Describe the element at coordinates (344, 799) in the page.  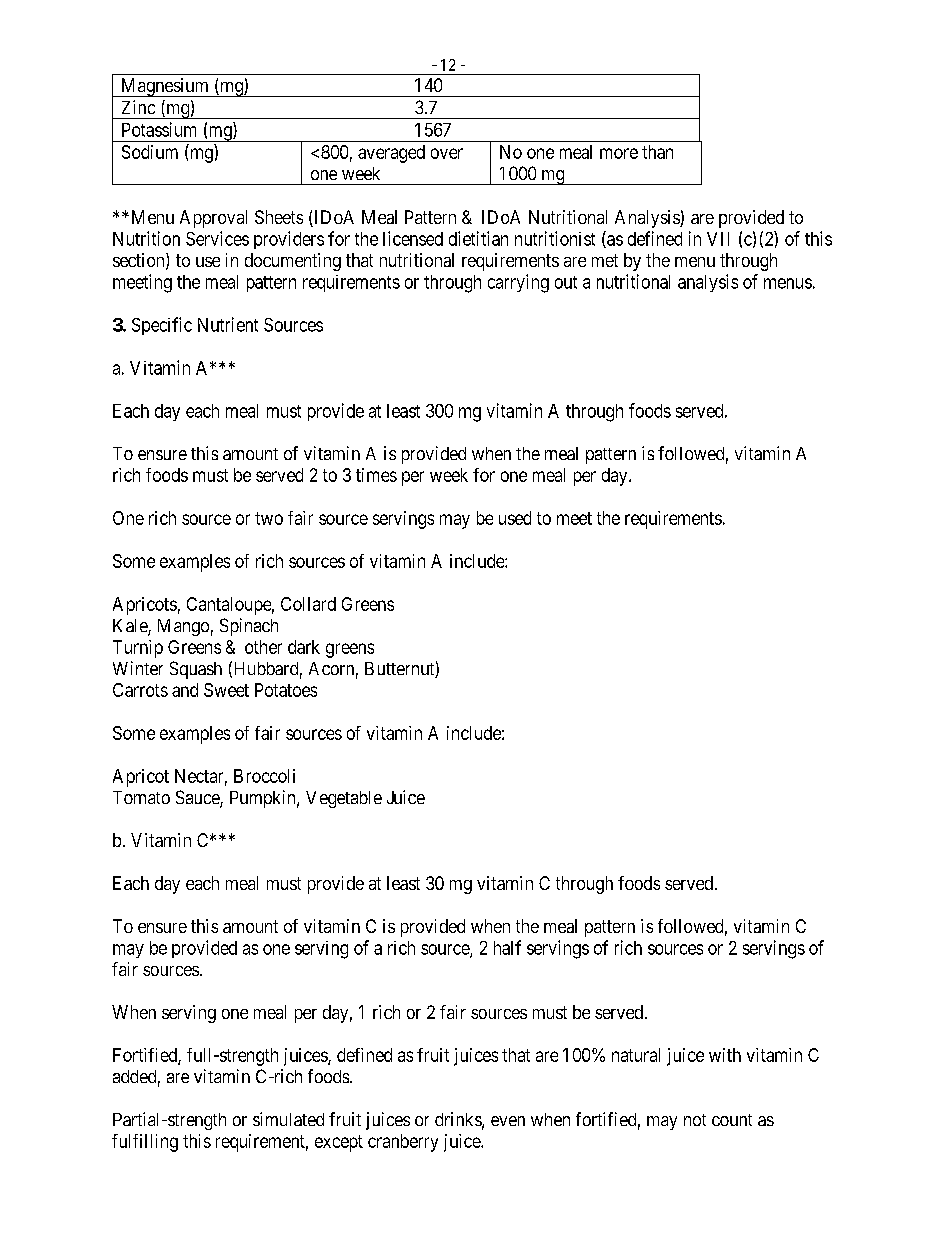
I see `Vegetable` at that location.
